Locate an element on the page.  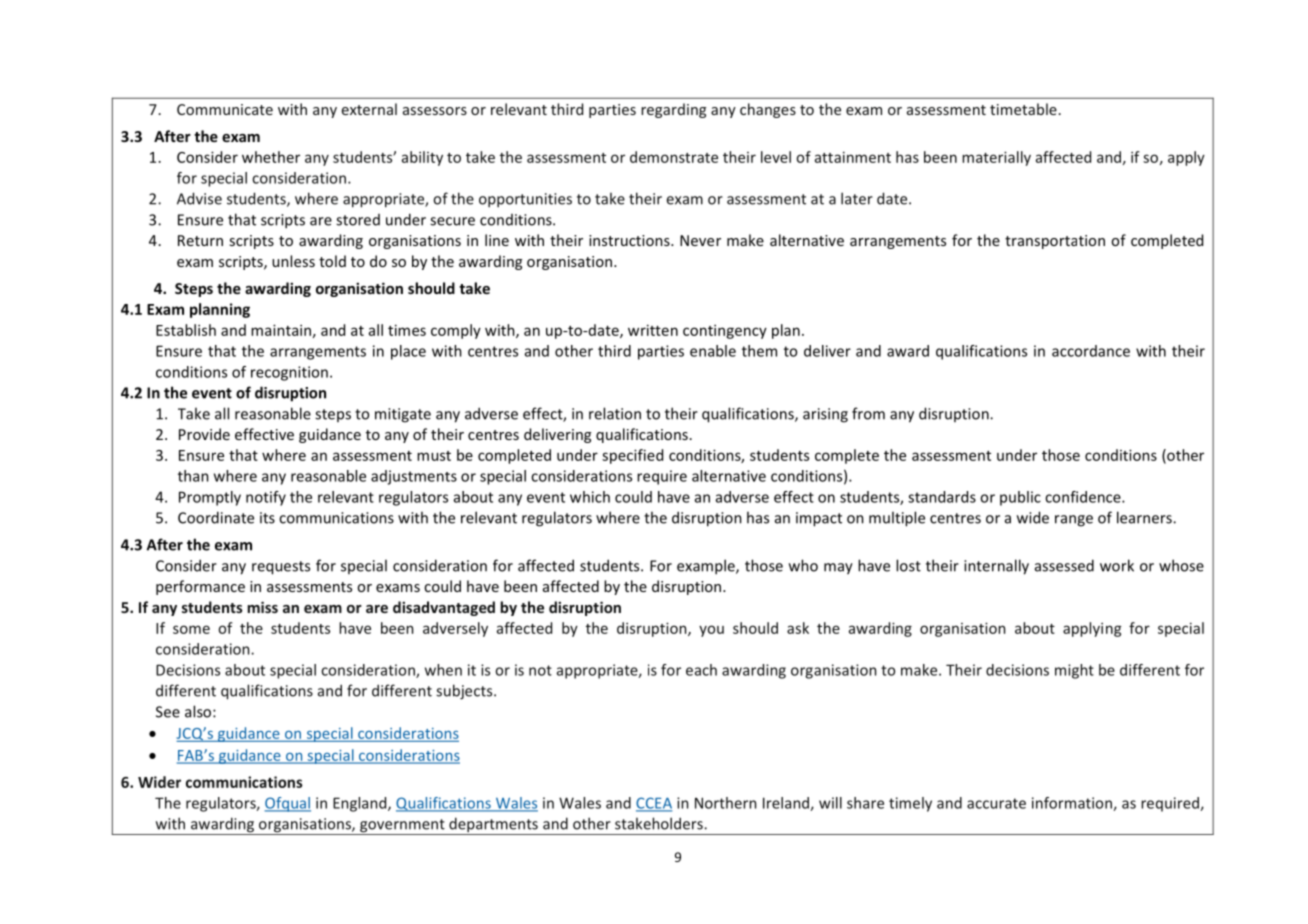
whether is located at coordinates (271, 157).
